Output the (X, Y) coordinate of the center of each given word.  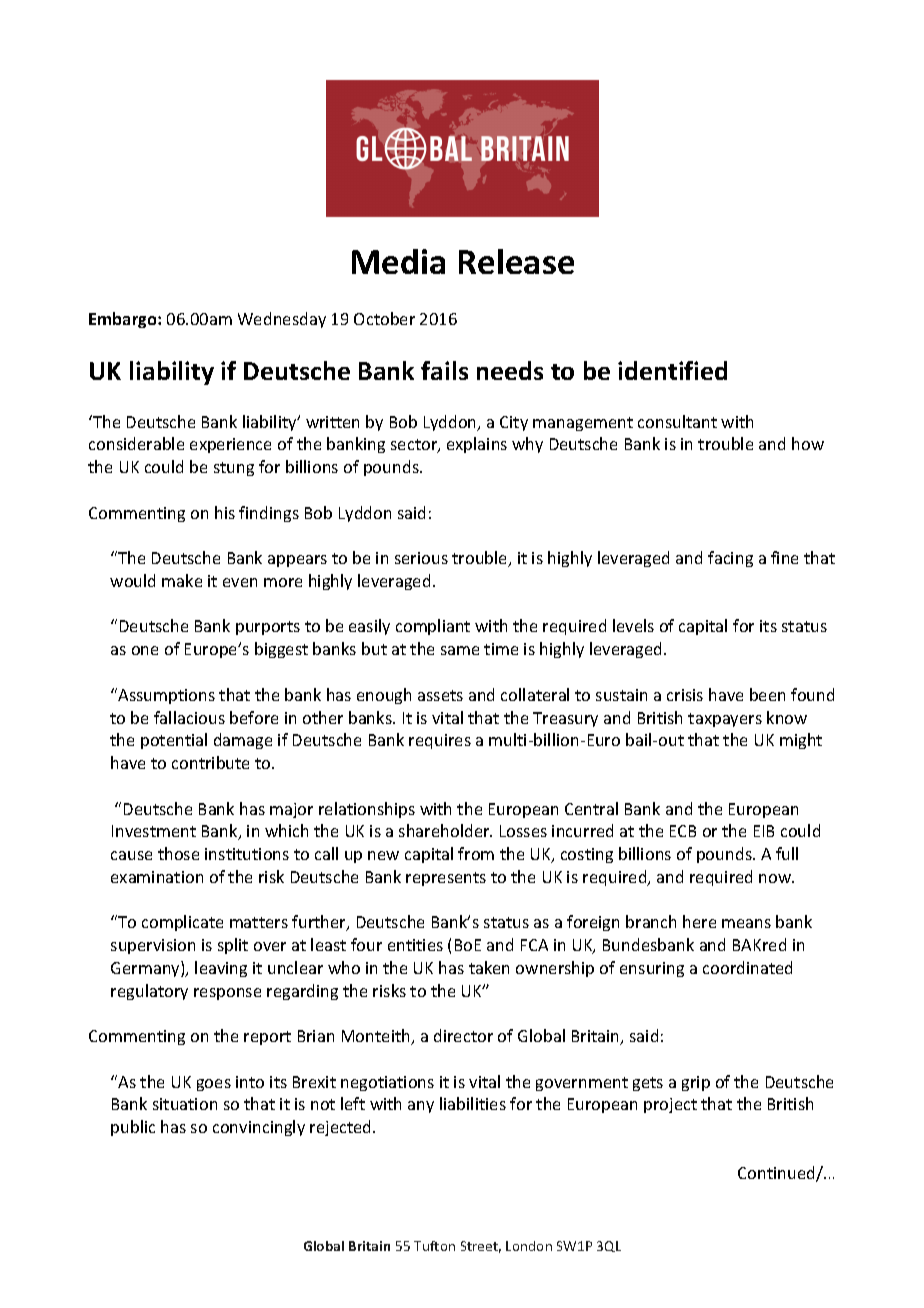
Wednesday (282, 320)
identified (672, 370)
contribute (210, 762)
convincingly (259, 1128)
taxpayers (725, 720)
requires (440, 741)
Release (516, 261)
